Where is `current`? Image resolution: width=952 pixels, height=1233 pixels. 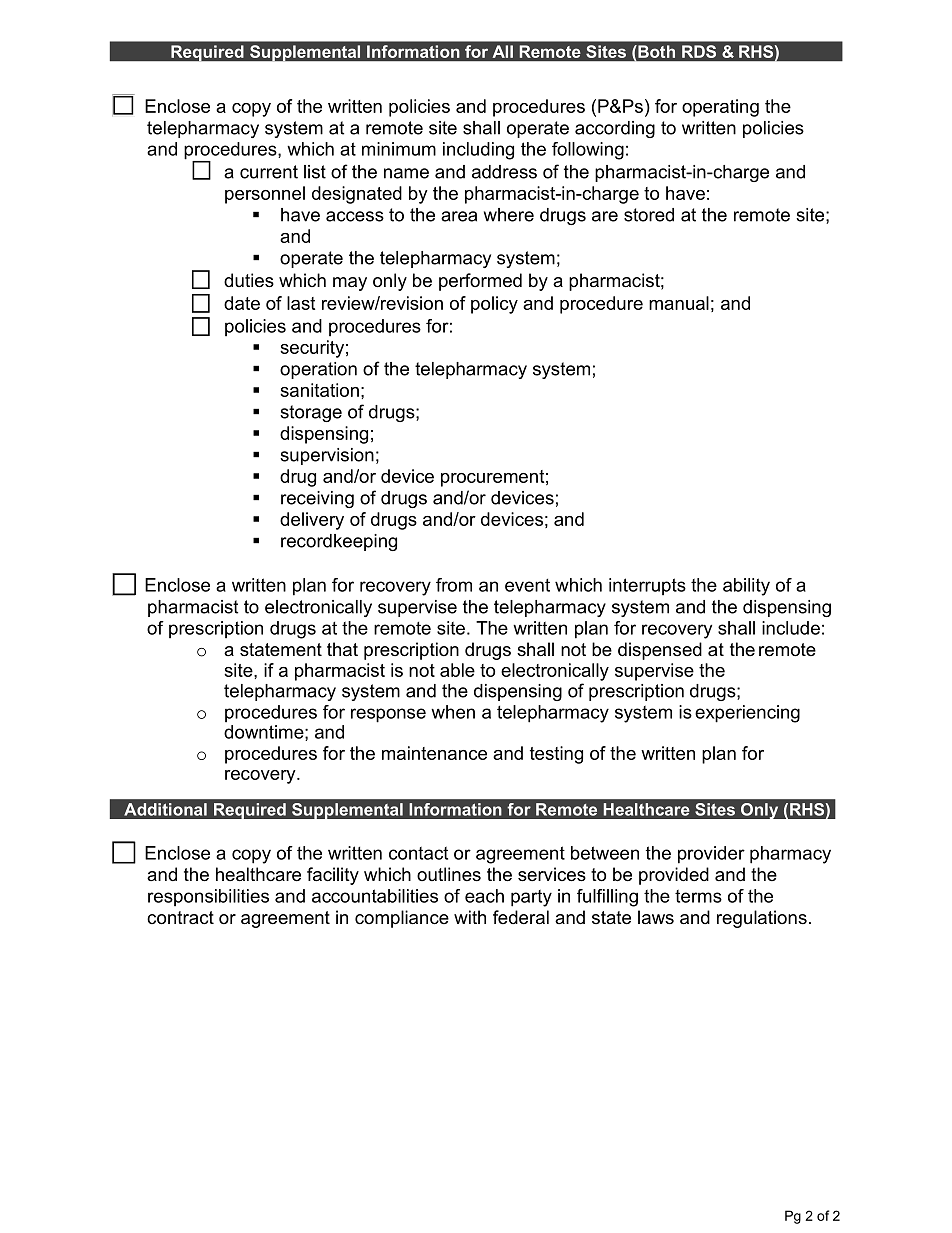
current is located at coordinates (269, 172).
